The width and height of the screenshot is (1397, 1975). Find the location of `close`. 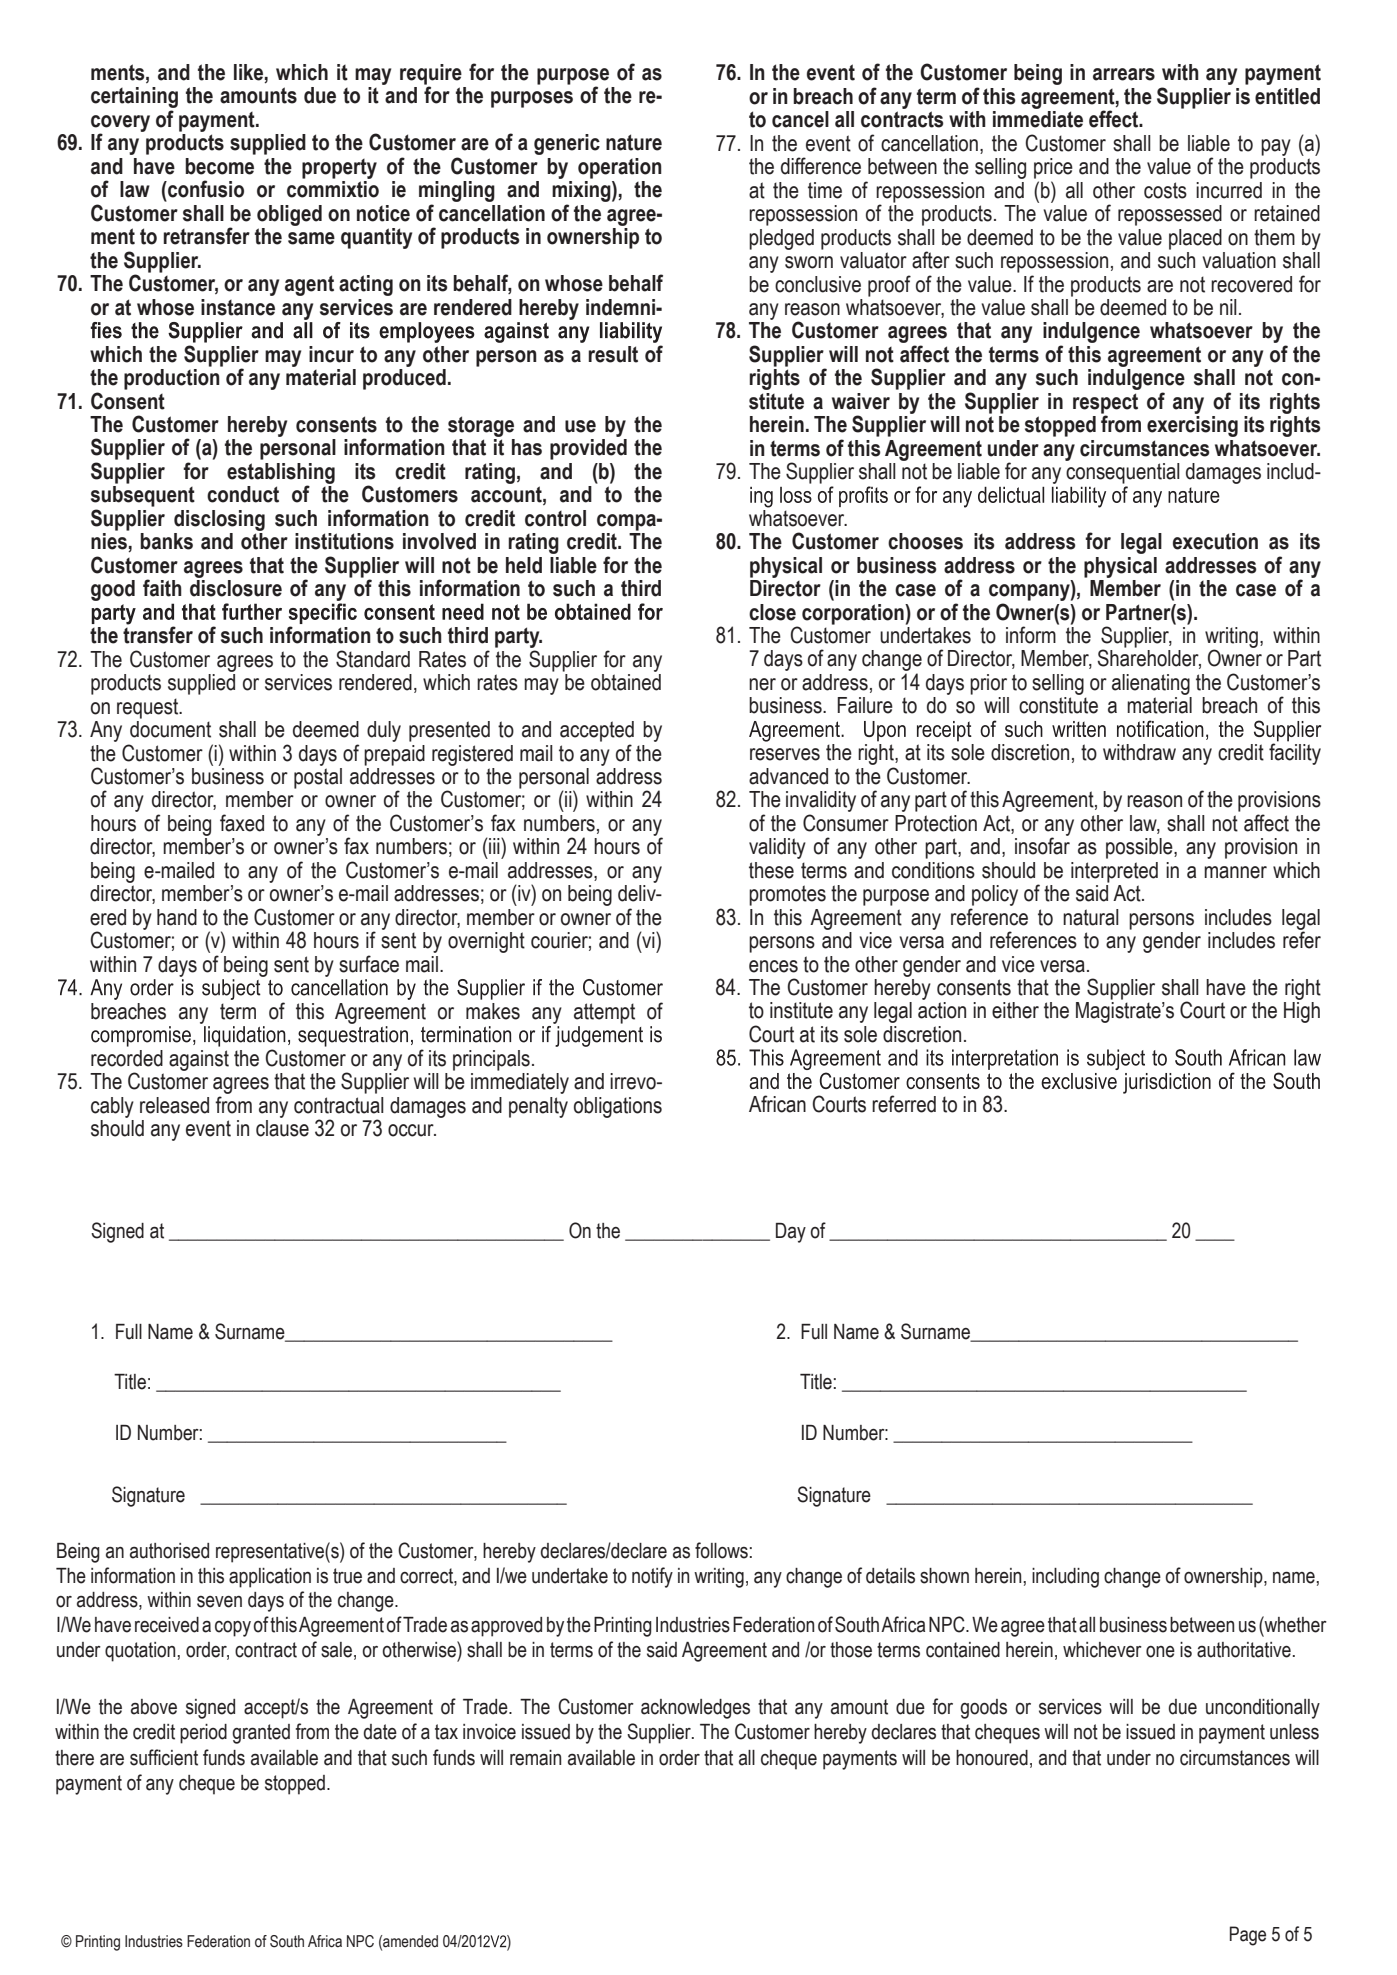

close is located at coordinates (772, 612).
